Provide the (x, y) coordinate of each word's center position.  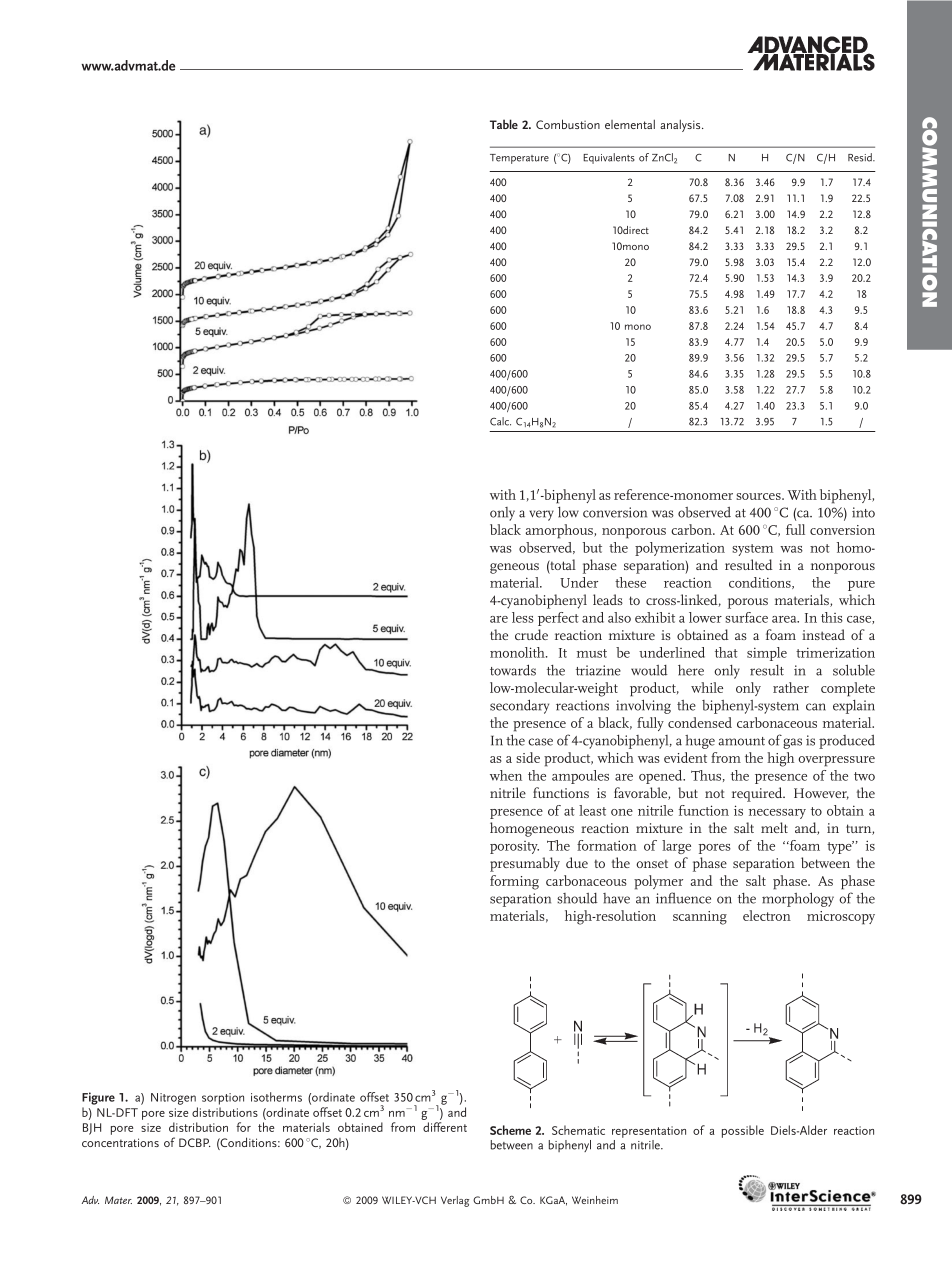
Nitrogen (173, 1099)
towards (513, 670)
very (541, 515)
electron (767, 915)
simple (767, 654)
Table (504, 124)
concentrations (120, 1142)
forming (514, 882)
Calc (500, 421)
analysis (681, 125)
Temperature (519, 159)
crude (531, 634)
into (863, 512)
